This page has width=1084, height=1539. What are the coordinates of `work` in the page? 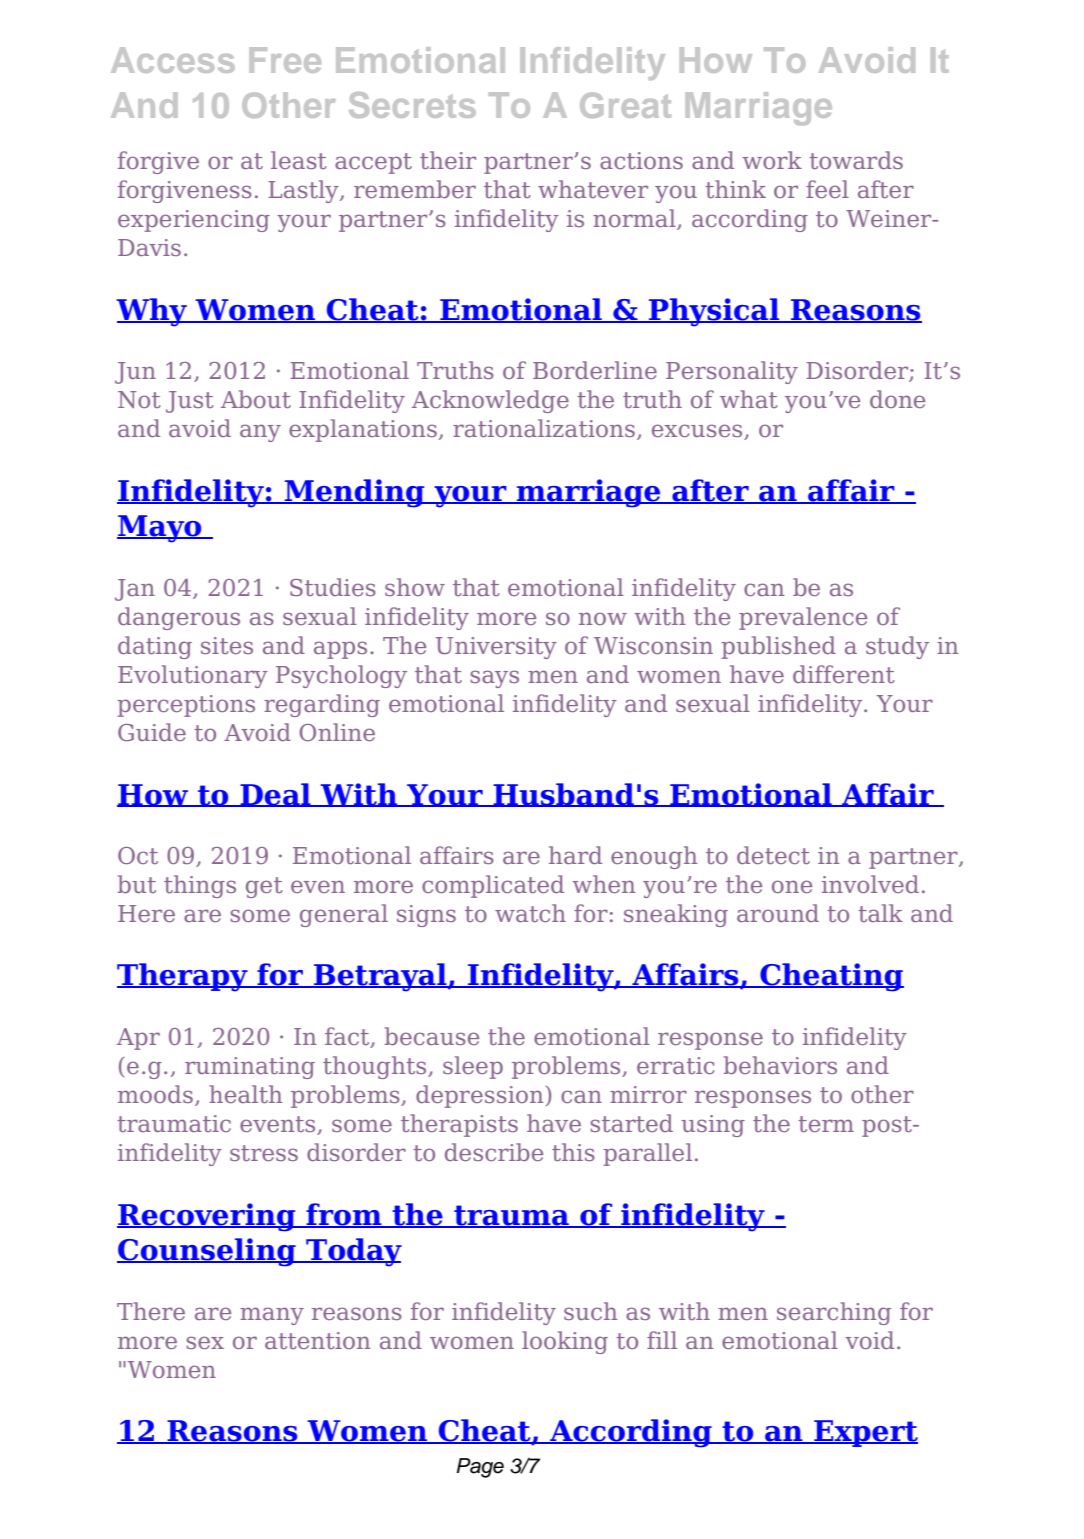 It's located at (772, 160).
